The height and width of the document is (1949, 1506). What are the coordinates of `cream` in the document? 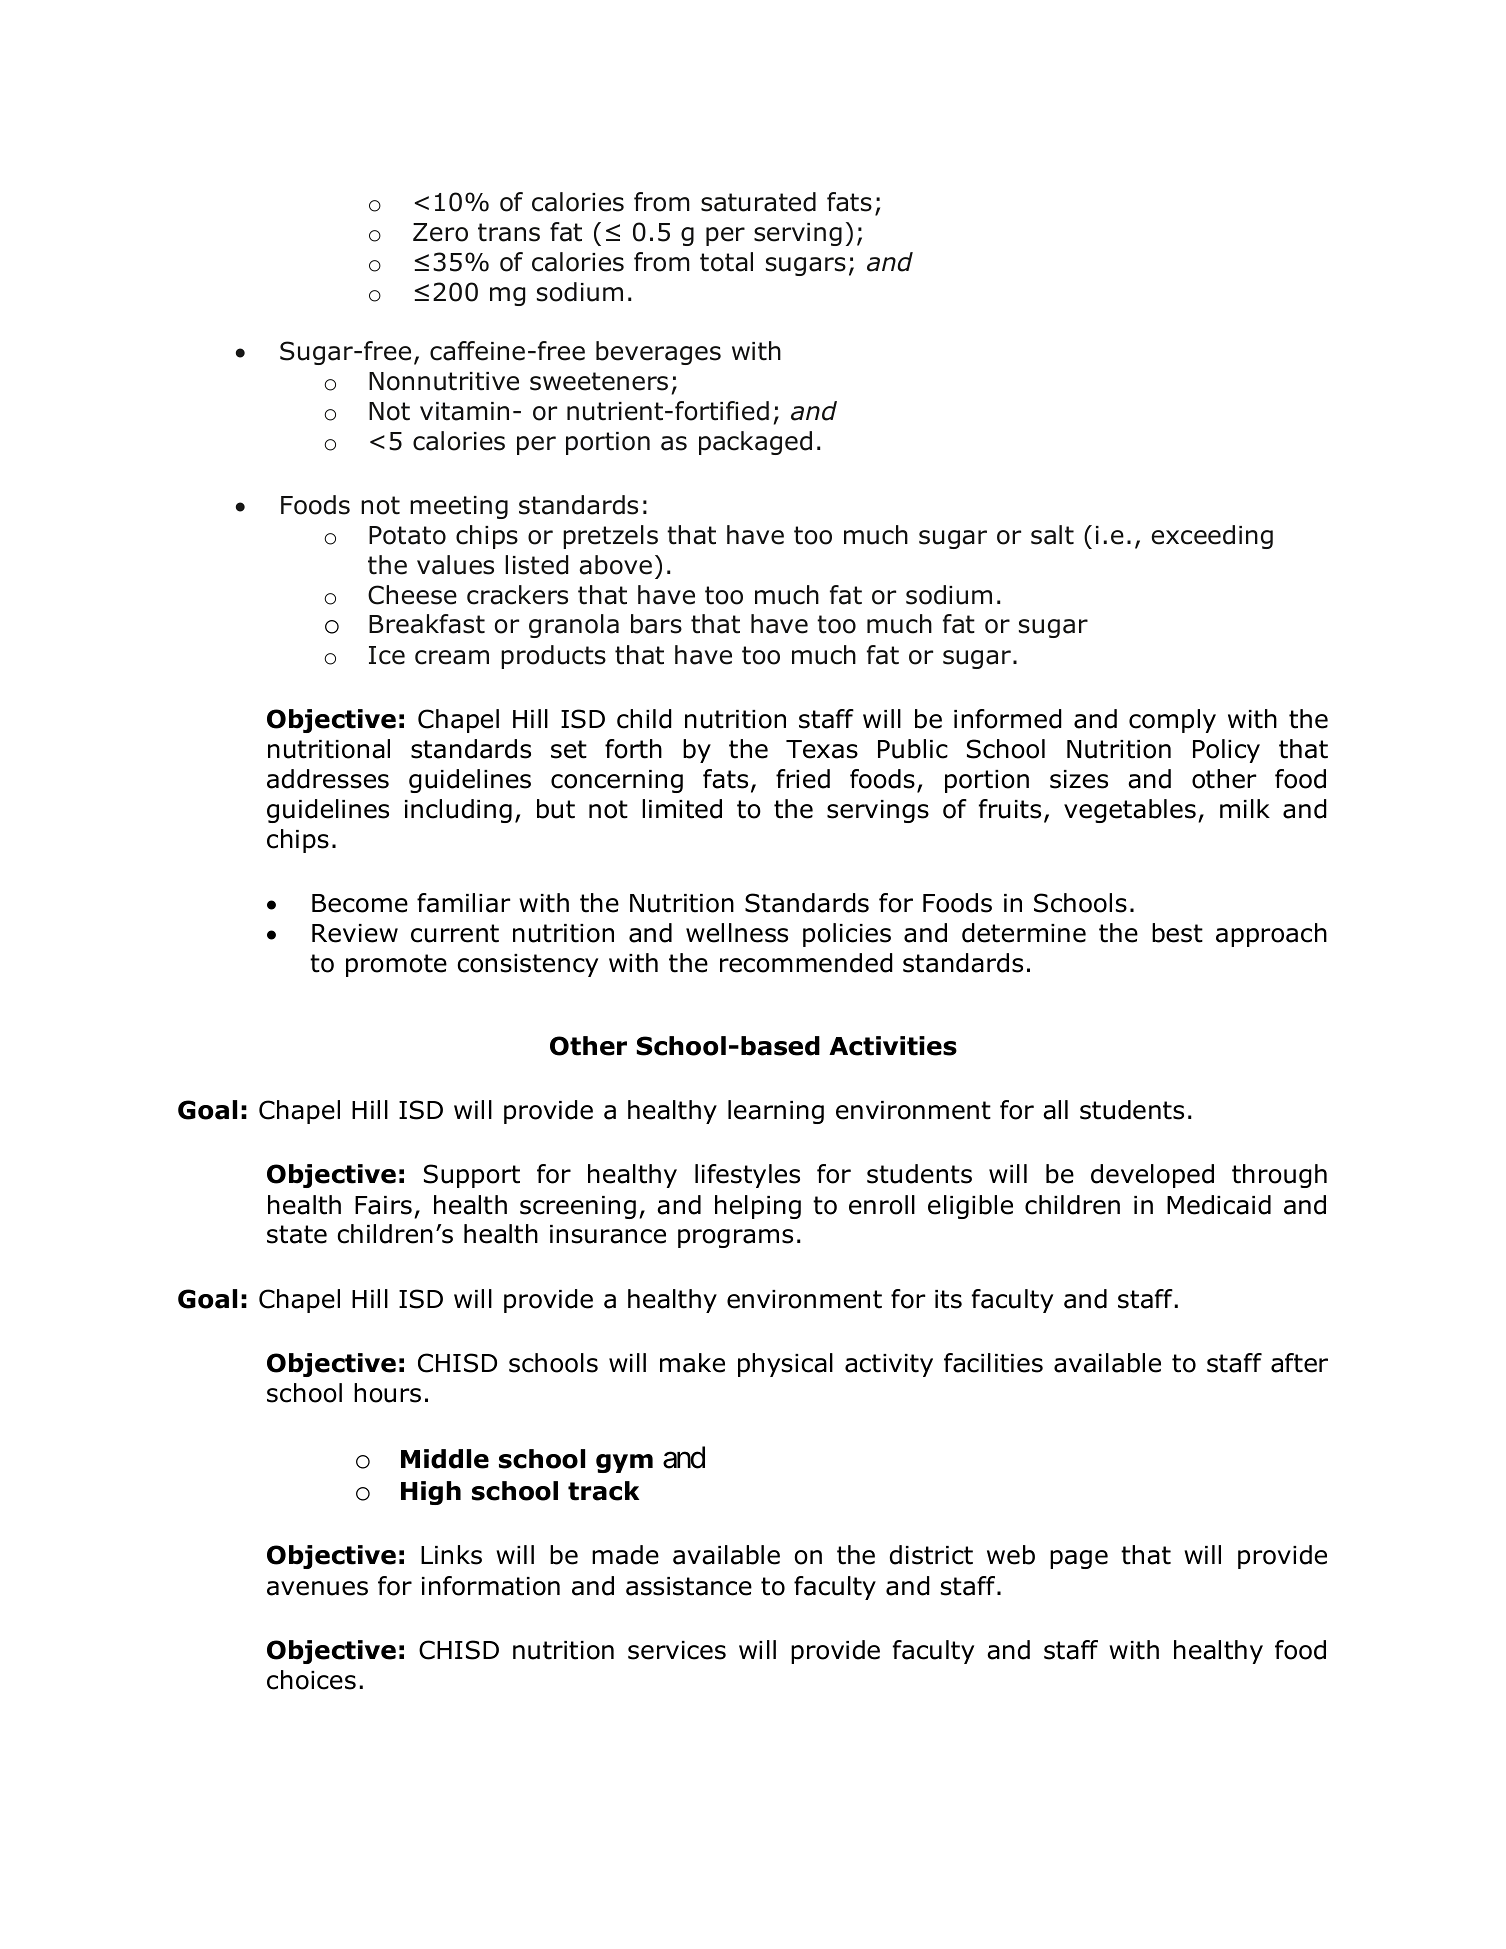 It's located at (452, 657).
